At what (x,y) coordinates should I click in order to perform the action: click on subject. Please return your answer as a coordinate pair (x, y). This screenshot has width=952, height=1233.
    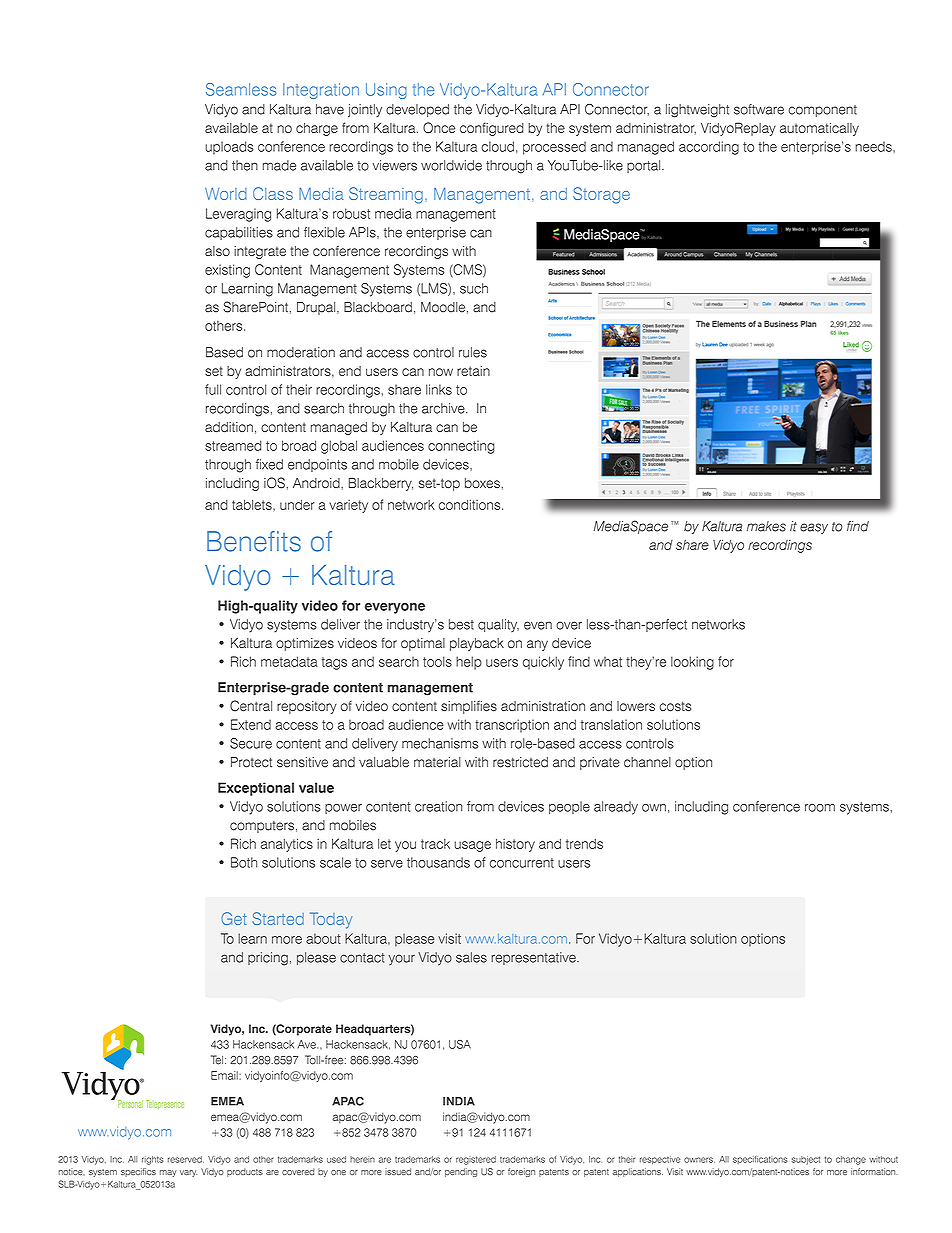
    Looking at the image, I should click on (806, 1160).
